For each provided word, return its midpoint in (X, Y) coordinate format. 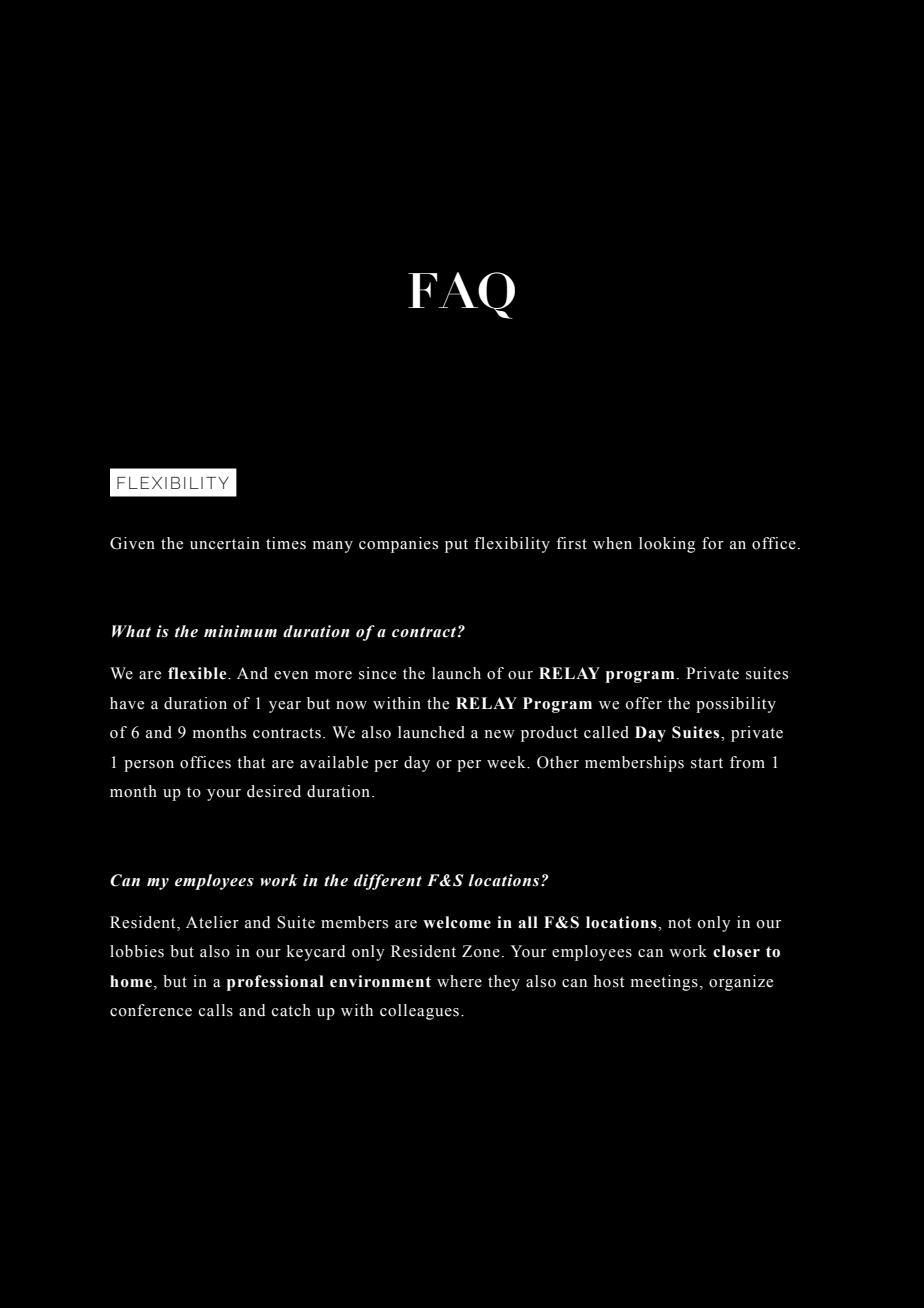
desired (274, 791)
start (707, 763)
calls (216, 1010)
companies (398, 545)
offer (644, 703)
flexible (198, 673)
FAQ (461, 295)
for (713, 543)
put (456, 546)
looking (667, 545)
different (388, 882)
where (459, 981)
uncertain (225, 543)
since (377, 673)
